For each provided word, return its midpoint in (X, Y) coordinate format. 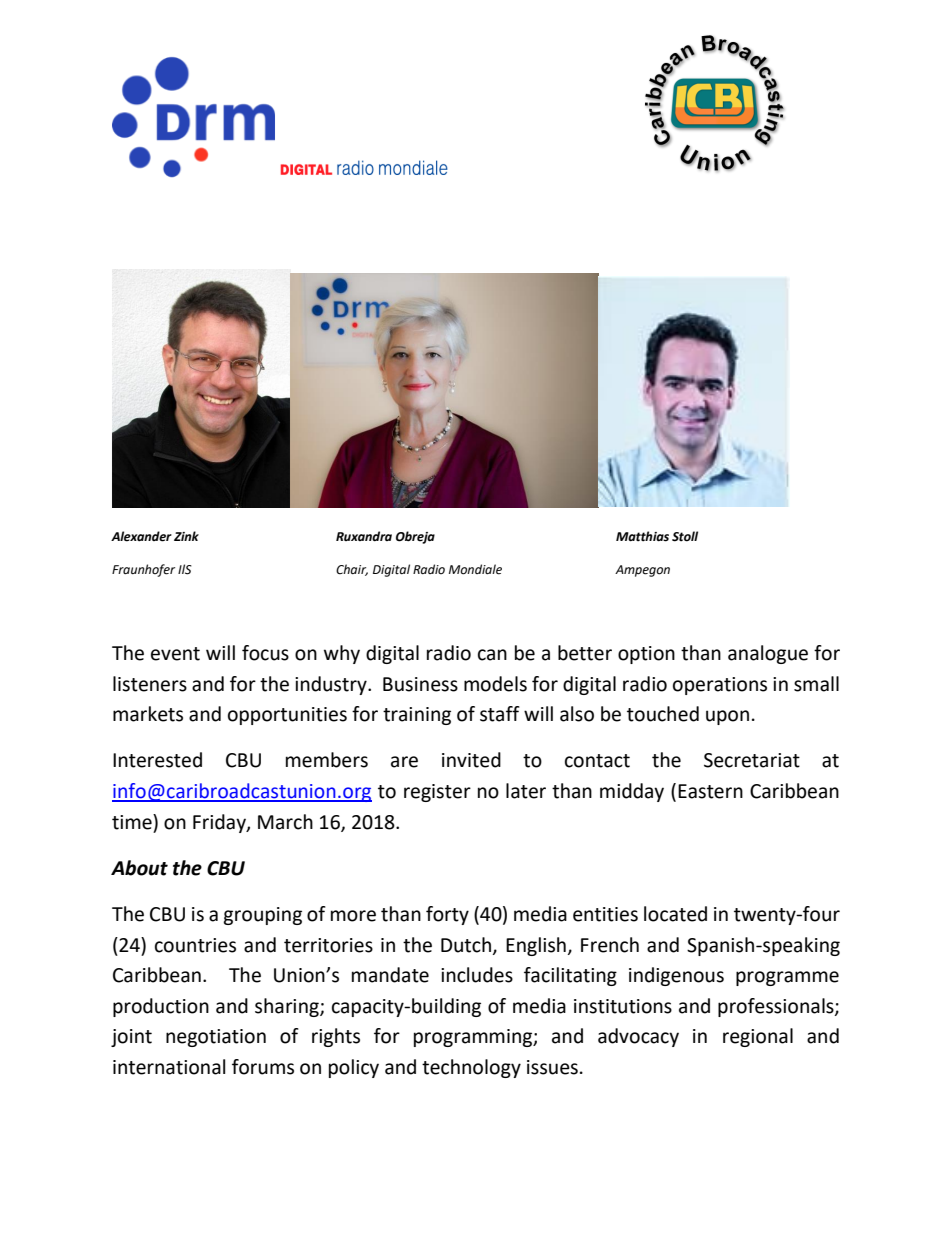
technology (471, 1068)
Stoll (685, 536)
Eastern (710, 791)
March (285, 822)
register (437, 793)
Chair (352, 570)
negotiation (216, 1038)
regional (758, 1037)
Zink (186, 536)
